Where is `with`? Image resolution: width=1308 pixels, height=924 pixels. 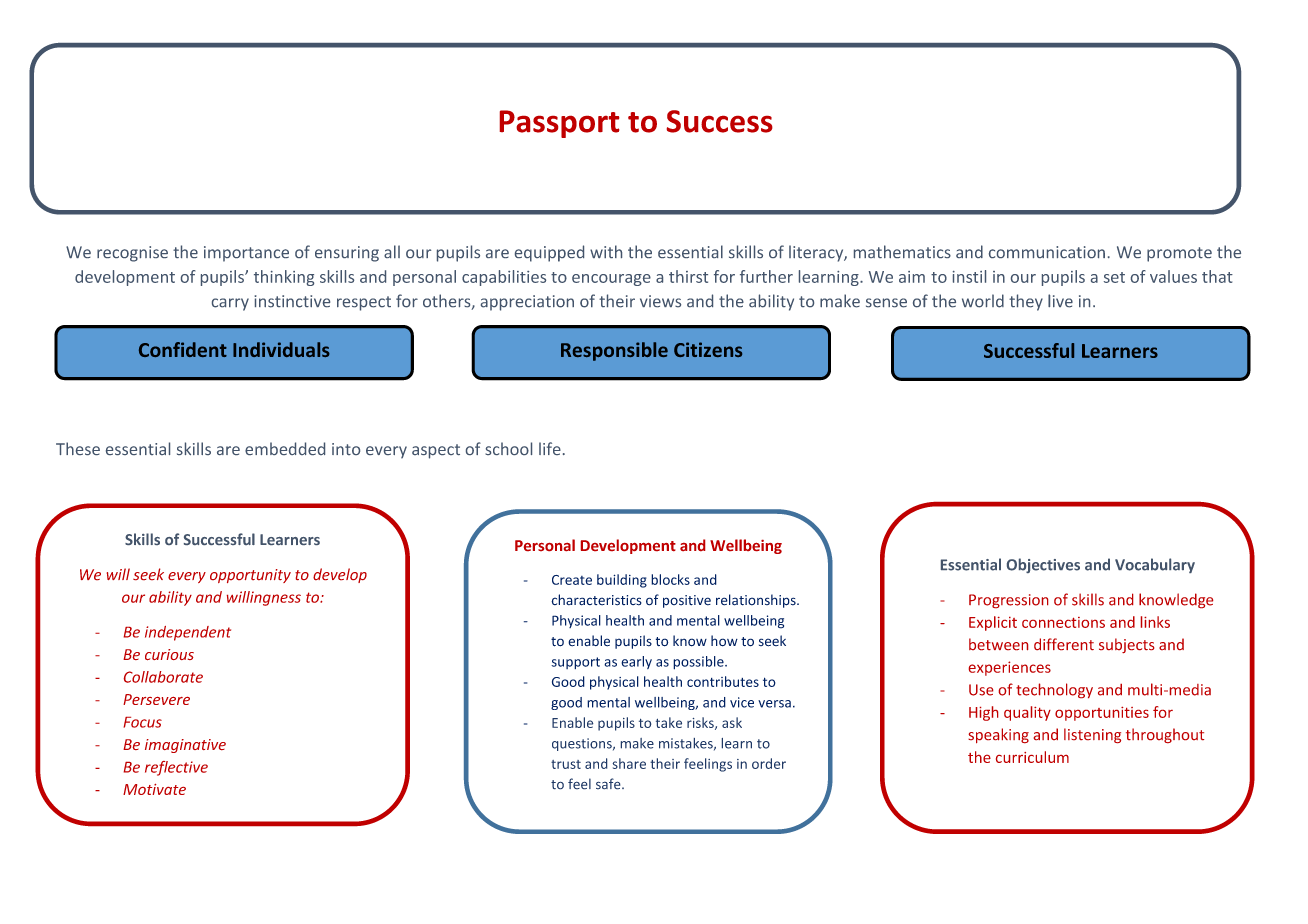 with is located at coordinates (606, 251).
